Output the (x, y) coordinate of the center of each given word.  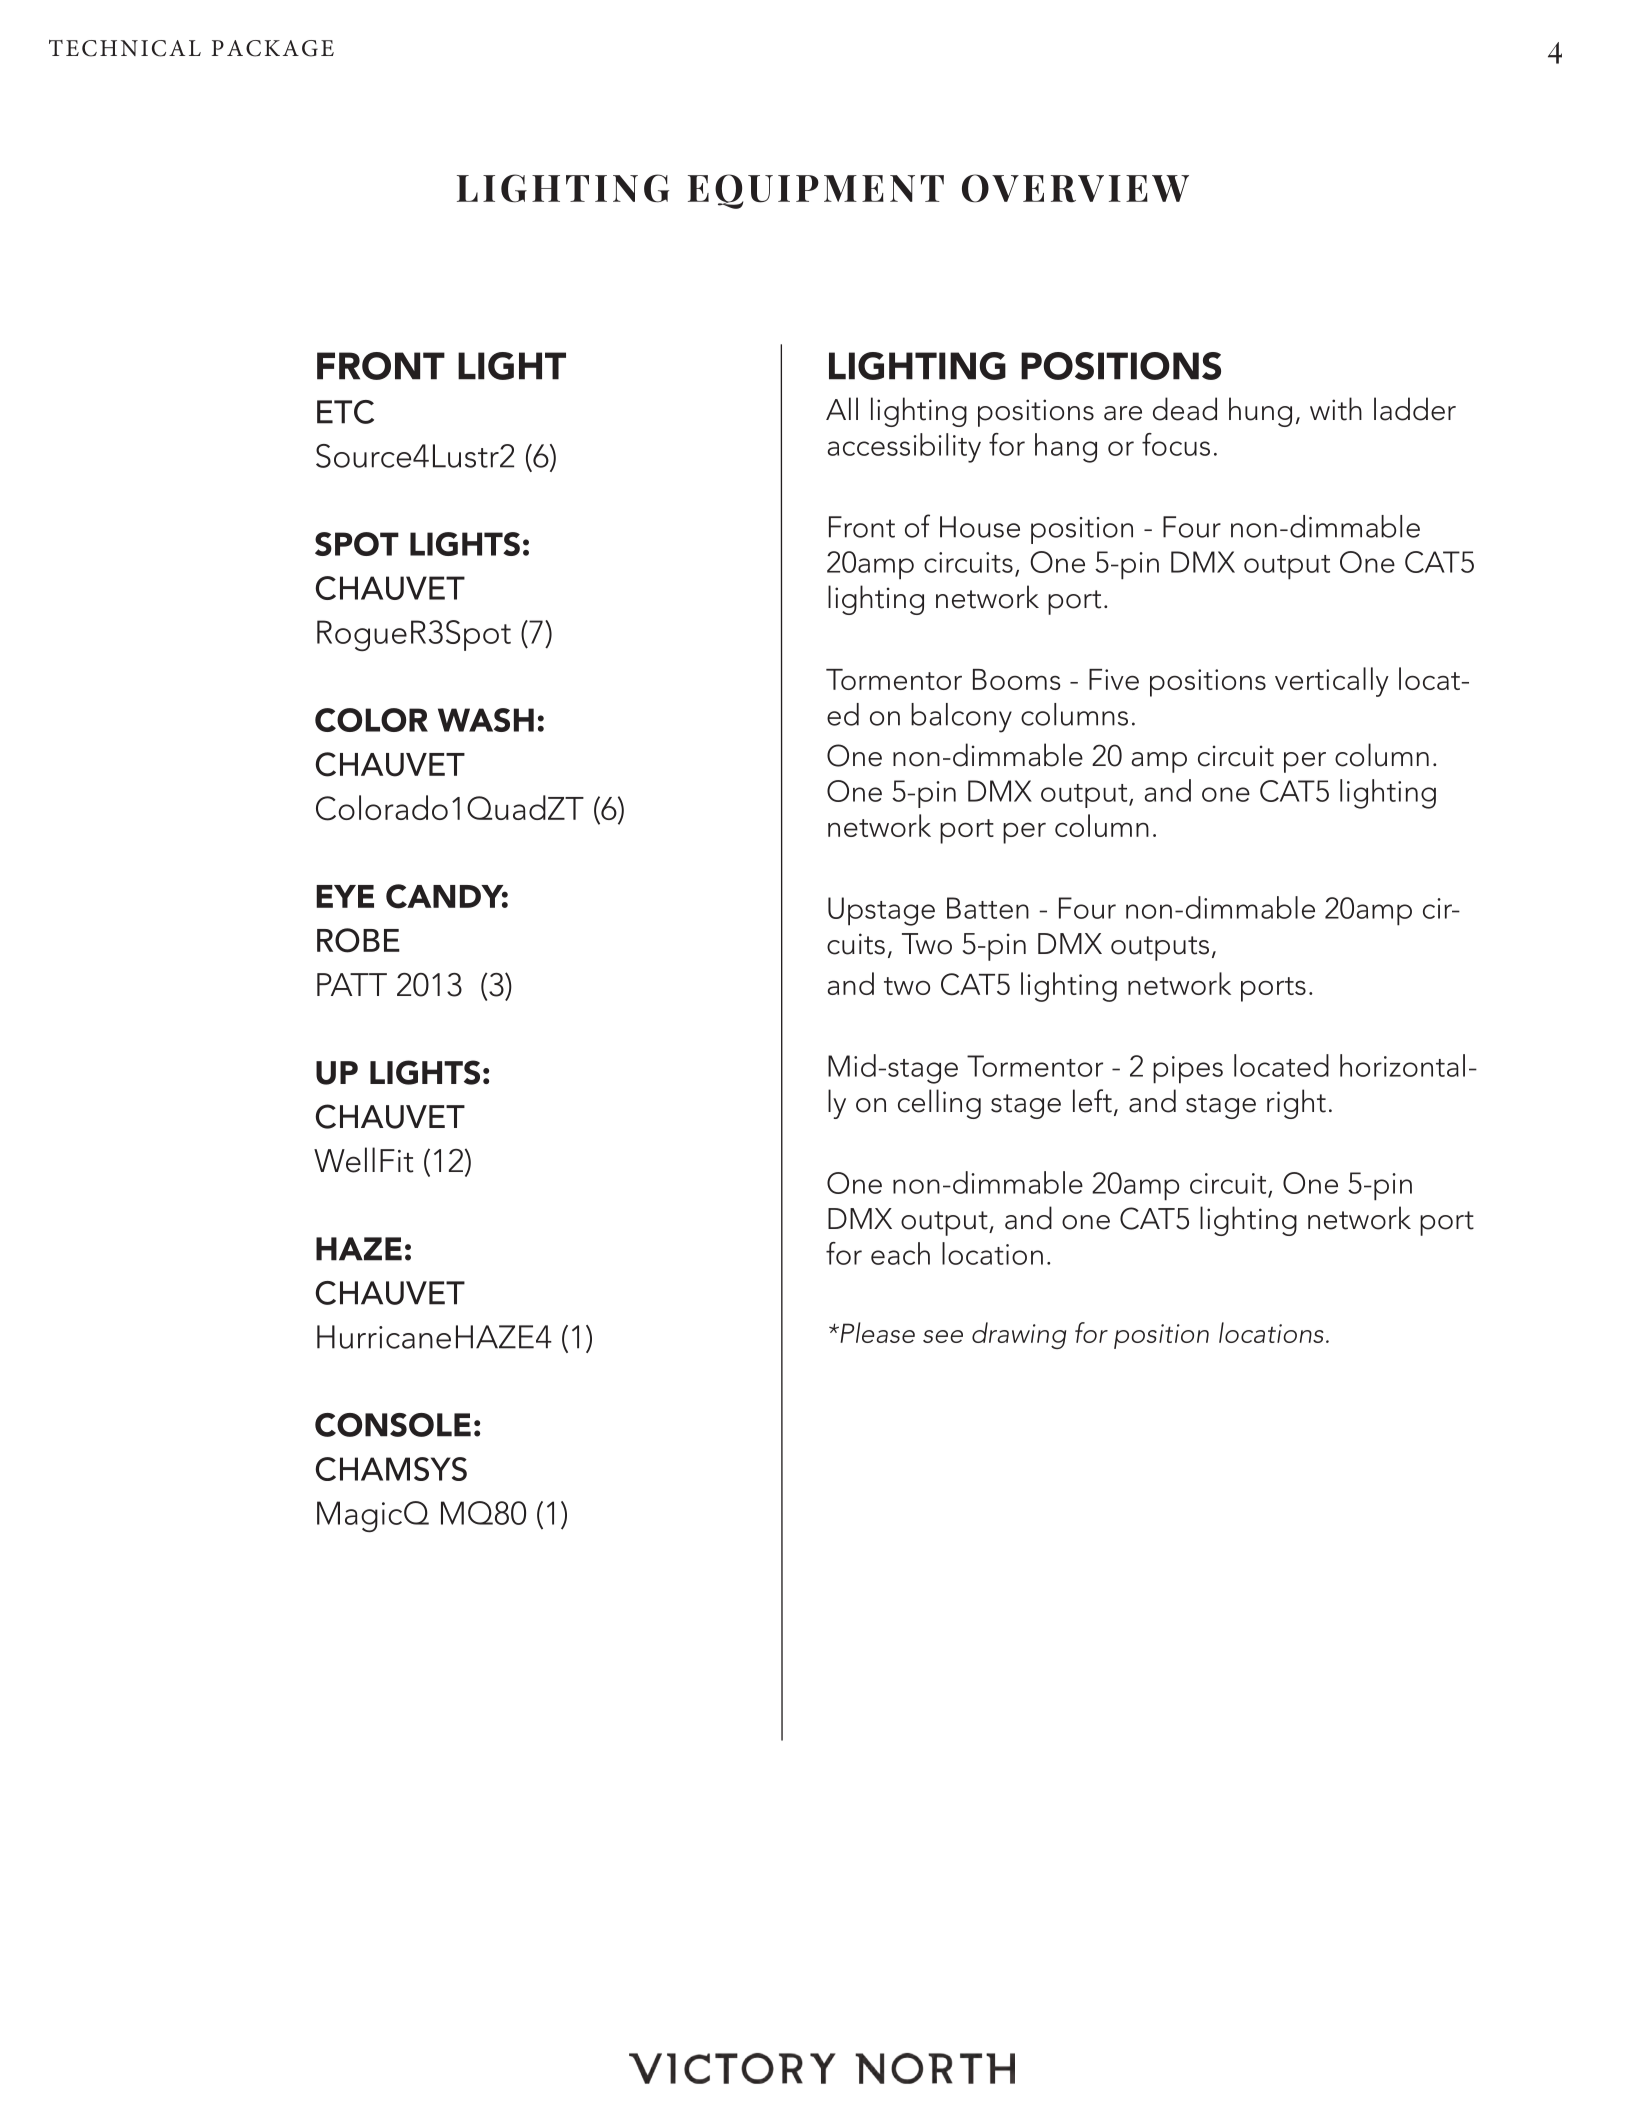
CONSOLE (393, 1425)
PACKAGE (273, 48)
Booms (1016, 679)
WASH (486, 720)
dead (1185, 409)
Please (876, 1332)
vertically (1332, 682)
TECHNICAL (125, 48)
